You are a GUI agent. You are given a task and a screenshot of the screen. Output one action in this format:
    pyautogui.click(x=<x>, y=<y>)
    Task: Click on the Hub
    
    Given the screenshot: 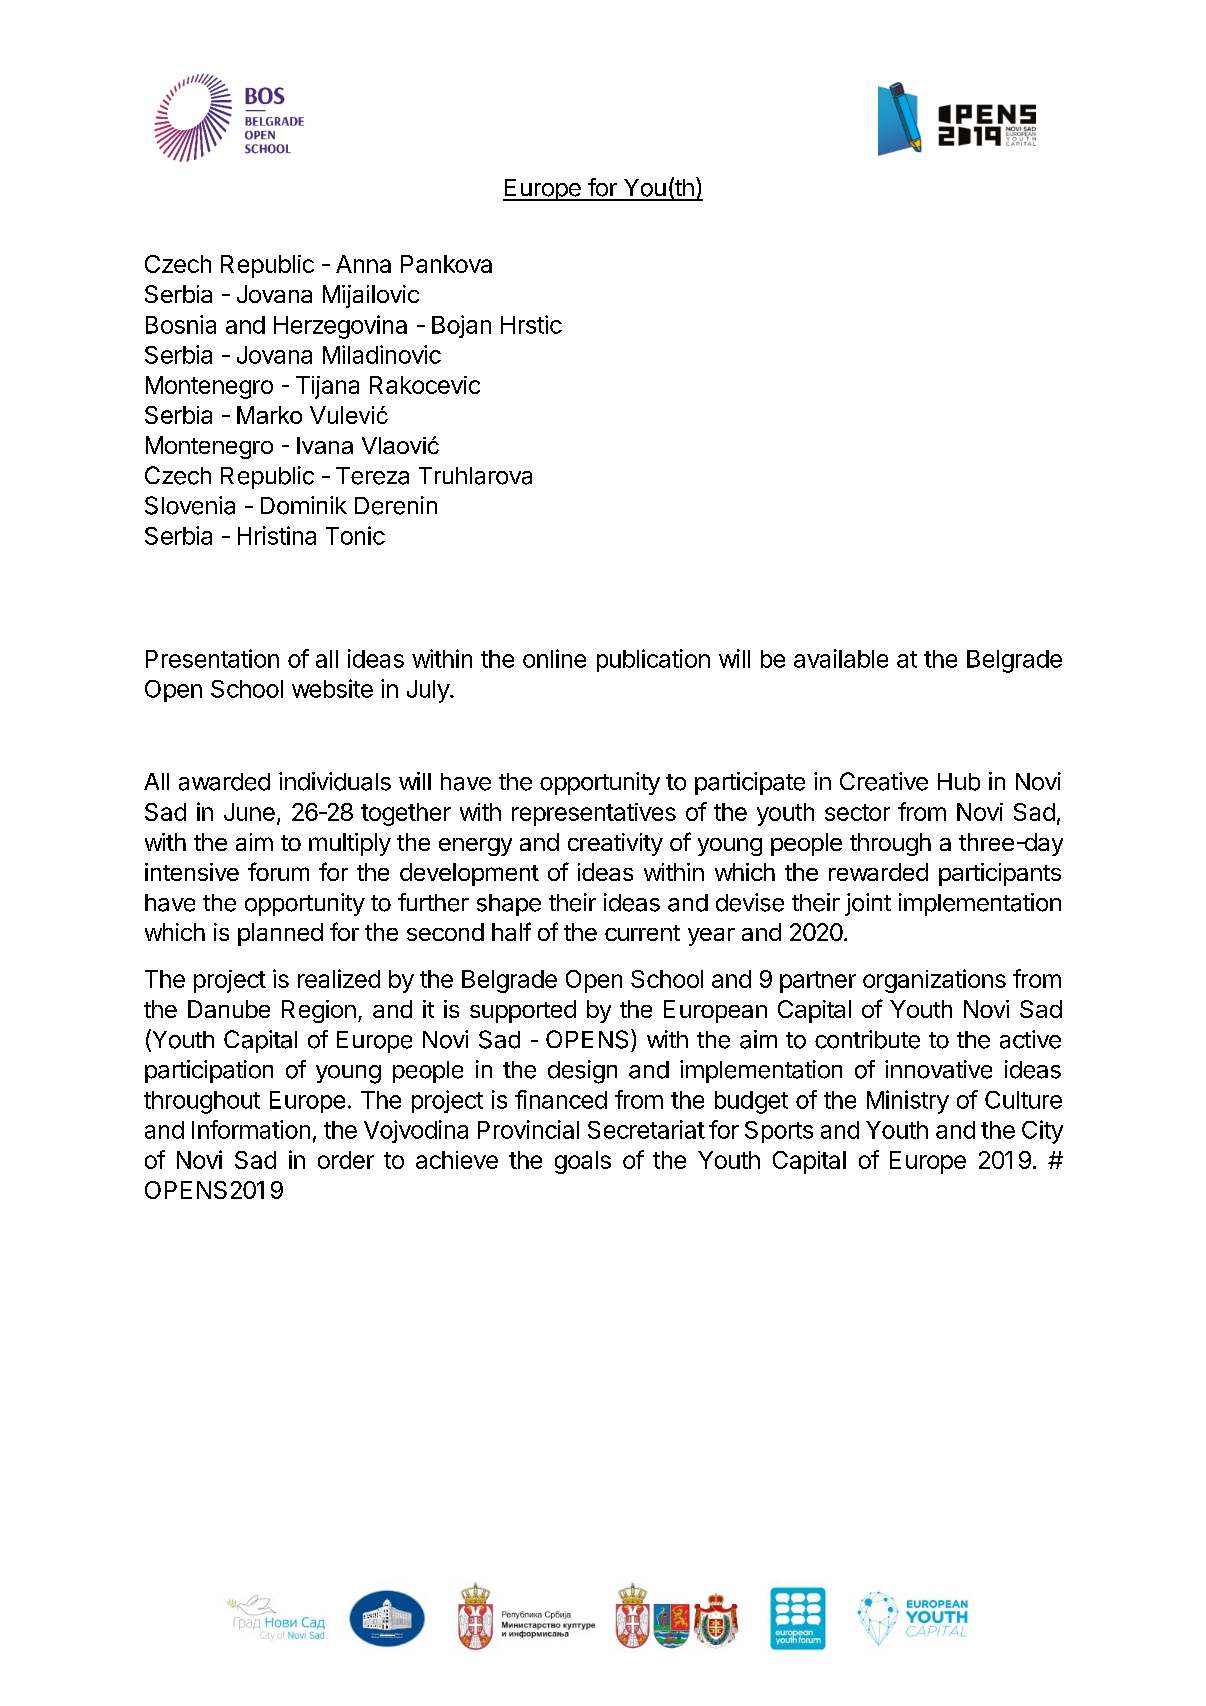 What is the action you would take?
    pyautogui.click(x=959, y=782)
